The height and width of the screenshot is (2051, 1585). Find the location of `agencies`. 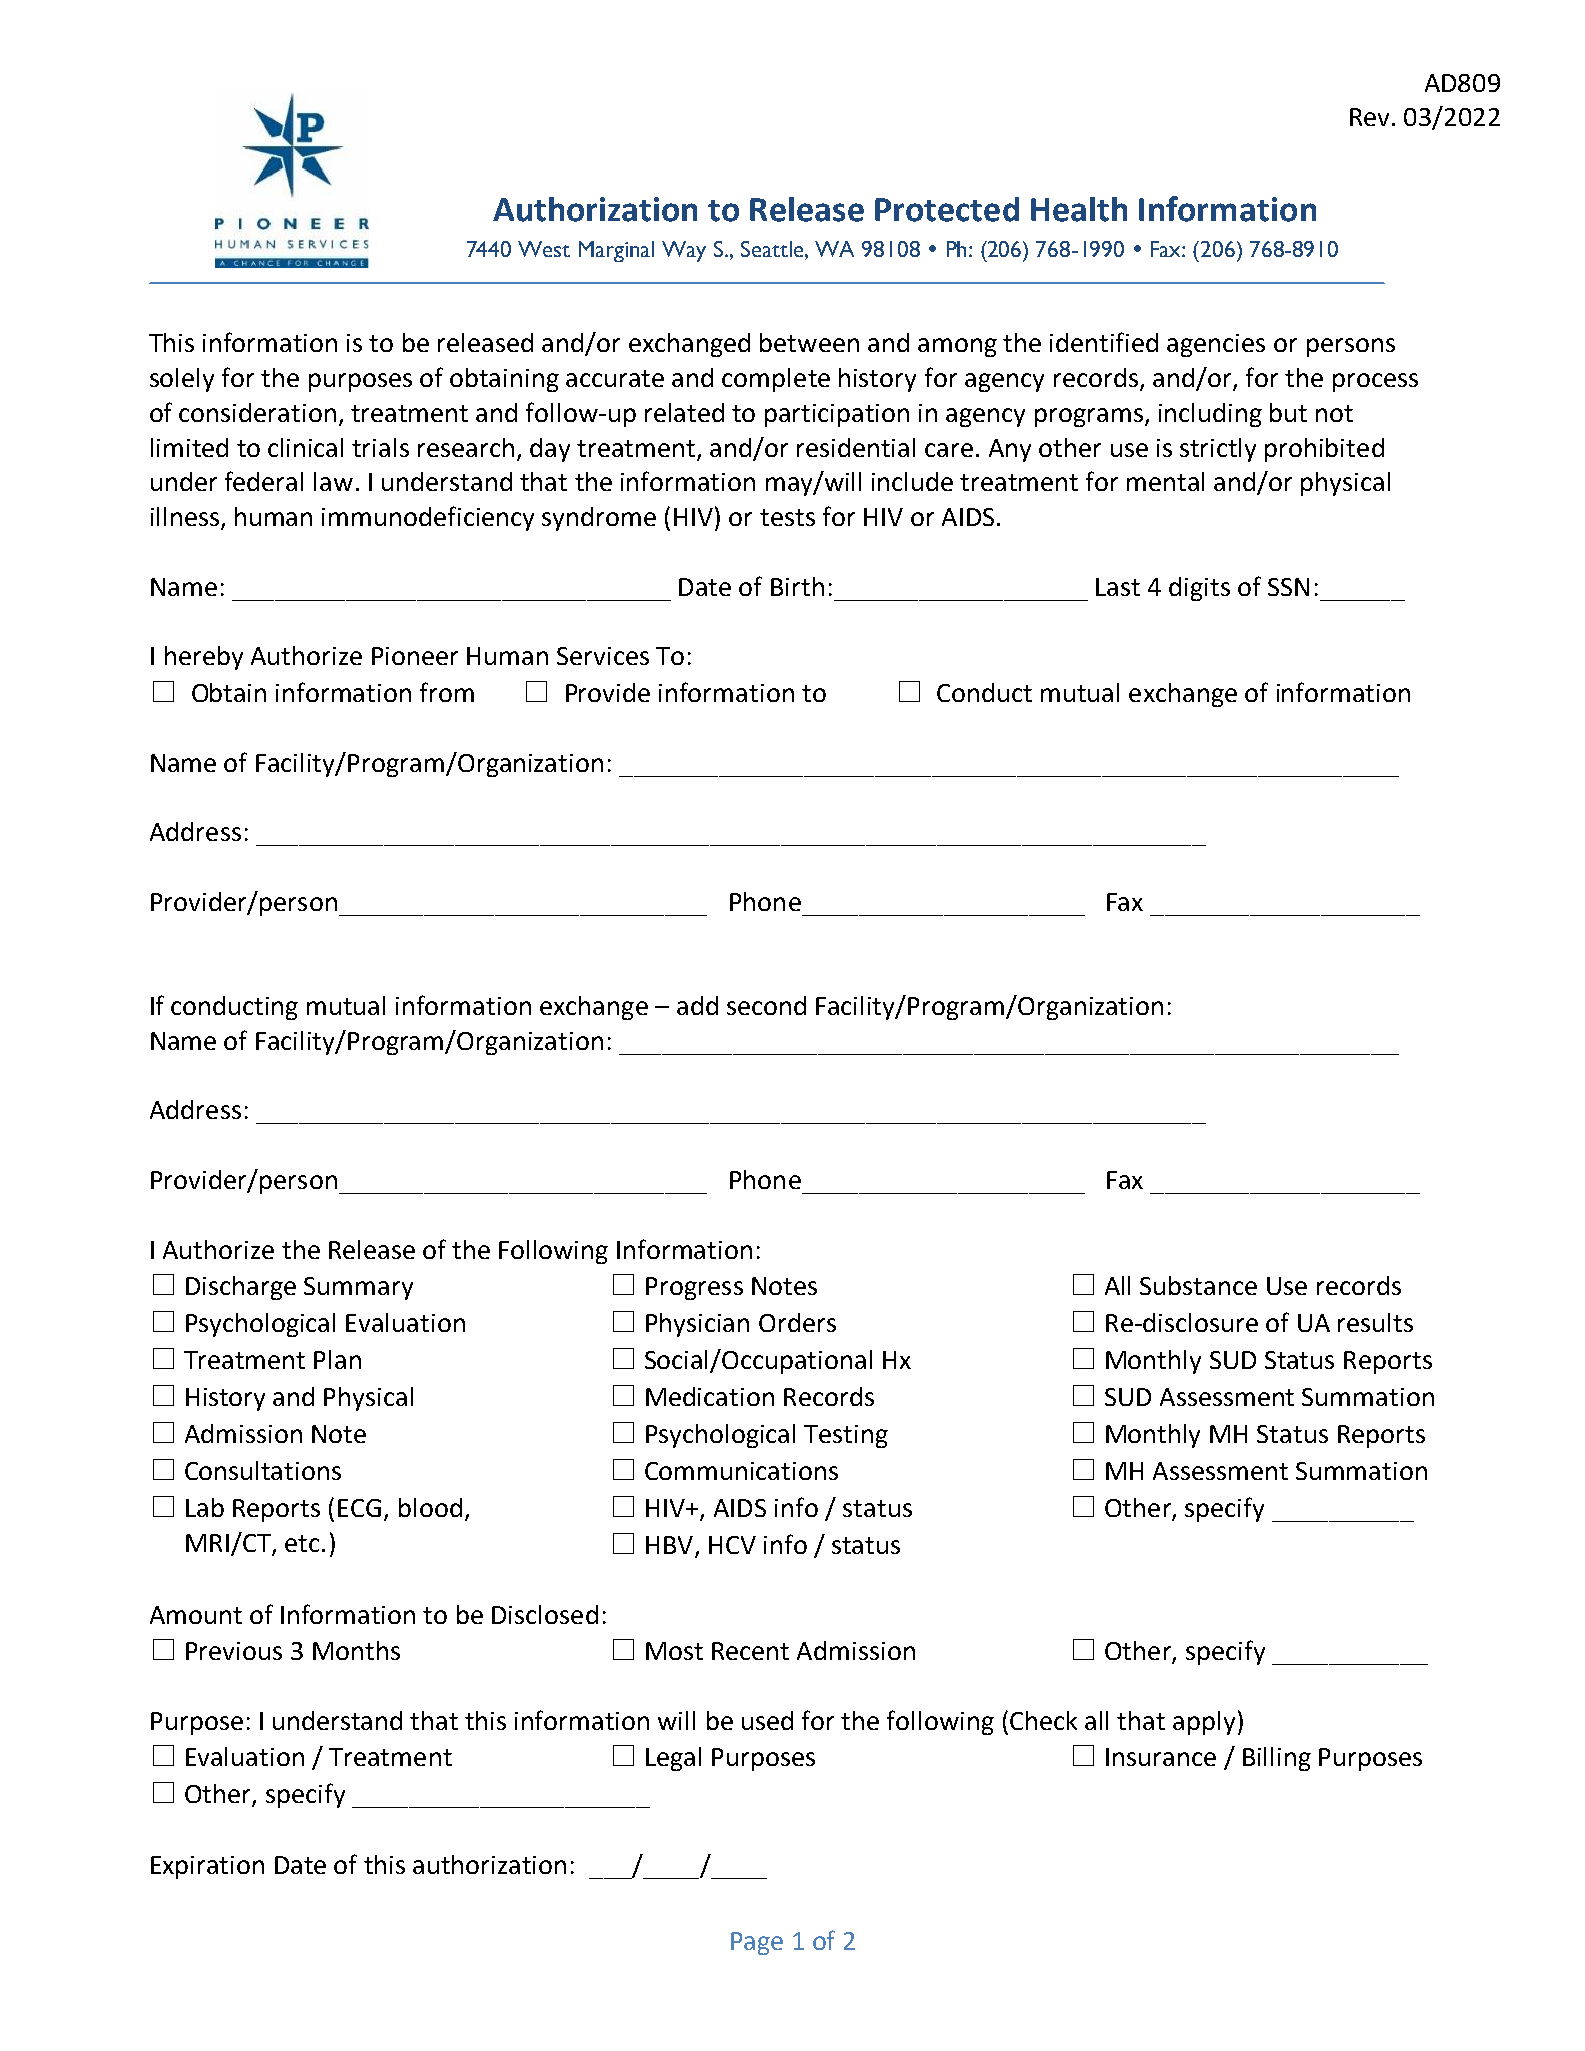

agencies is located at coordinates (1216, 345).
